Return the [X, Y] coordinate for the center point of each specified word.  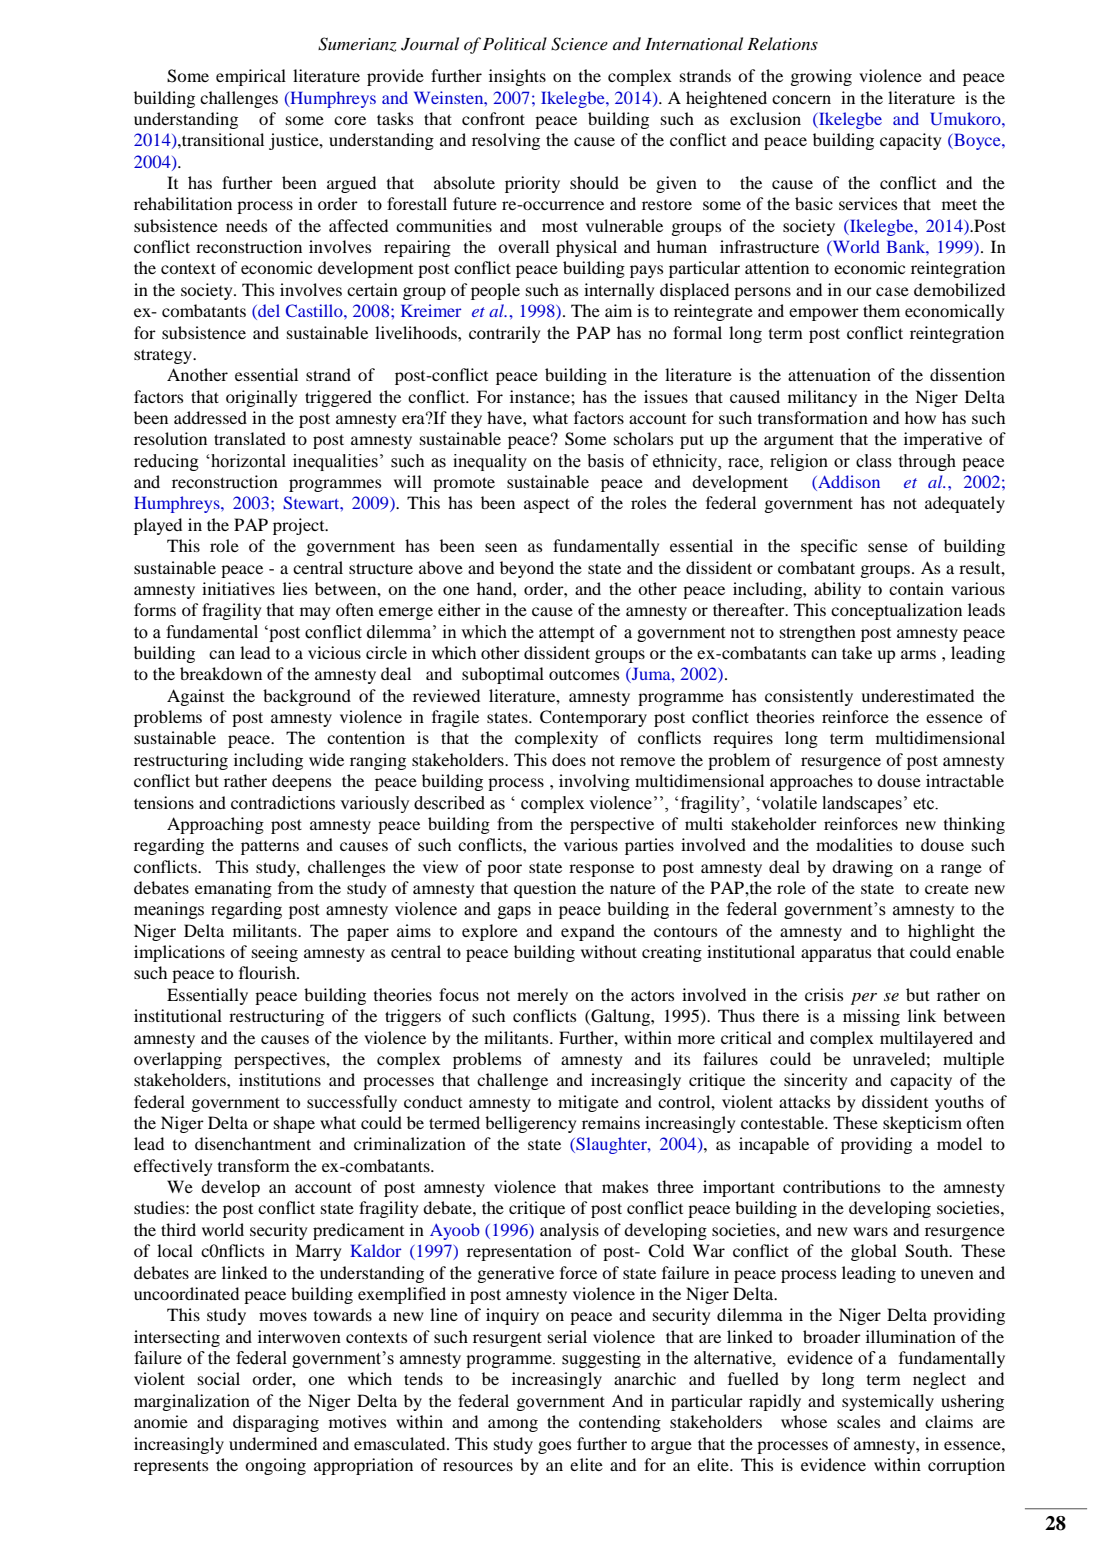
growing [821, 77]
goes [554, 1447]
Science [579, 44]
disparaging [276, 1423]
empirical [251, 77]
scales [858, 1421]
